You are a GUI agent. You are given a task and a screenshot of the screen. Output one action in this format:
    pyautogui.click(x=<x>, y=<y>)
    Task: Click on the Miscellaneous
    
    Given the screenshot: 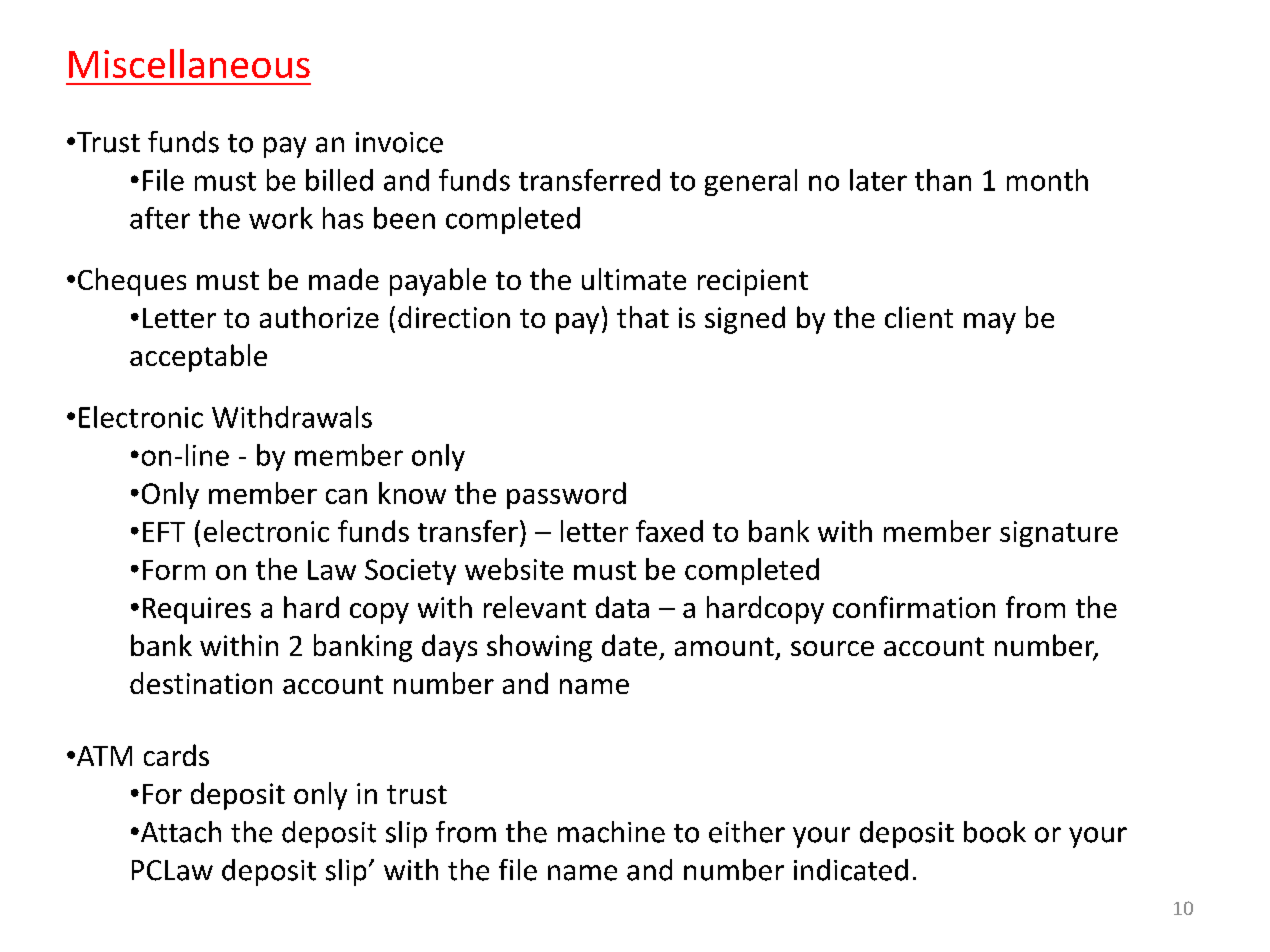 What is the action you would take?
    pyautogui.click(x=189, y=63)
